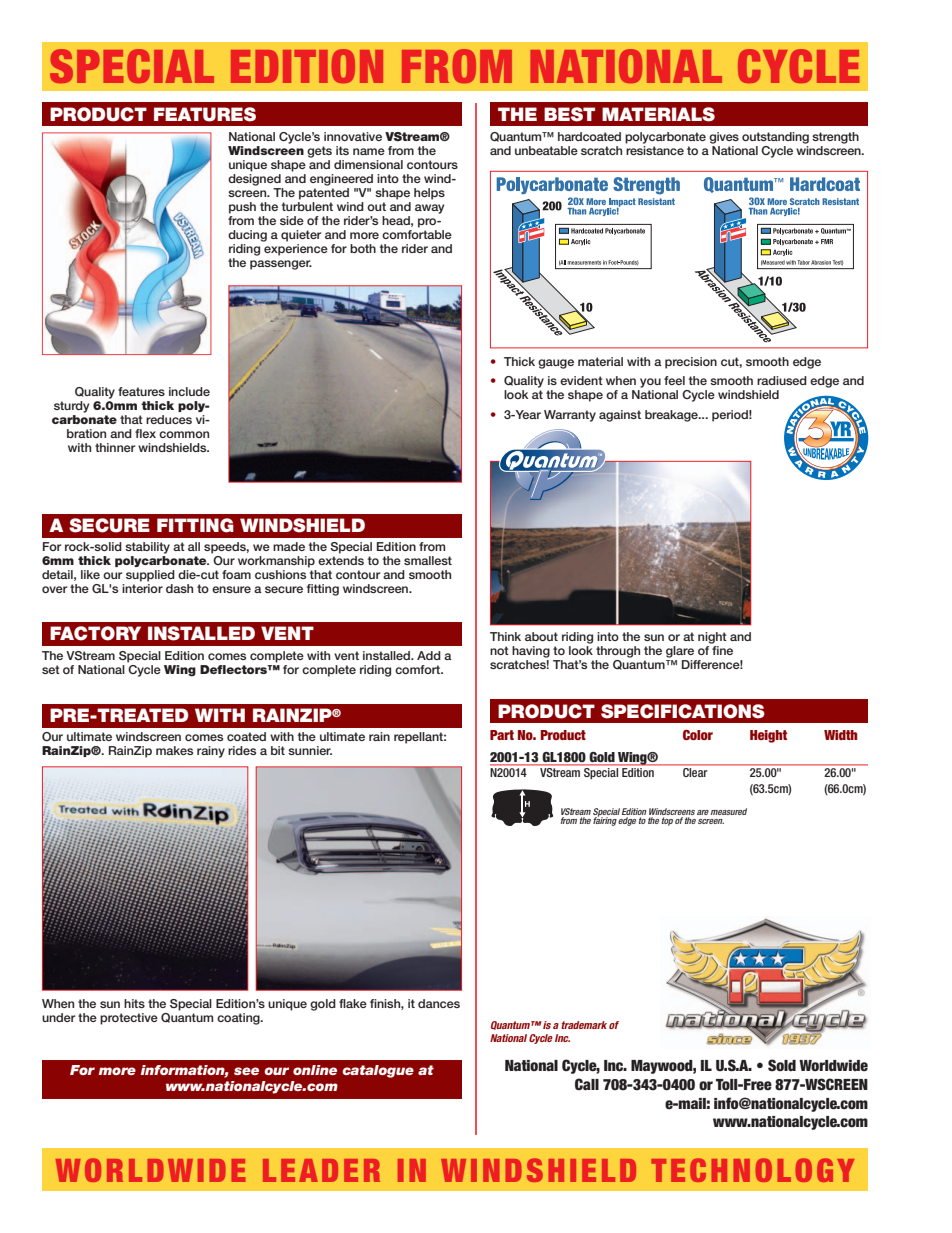 This screenshot has height=1233, width=952. I want to click on catalogue, so click(378, 1071).
